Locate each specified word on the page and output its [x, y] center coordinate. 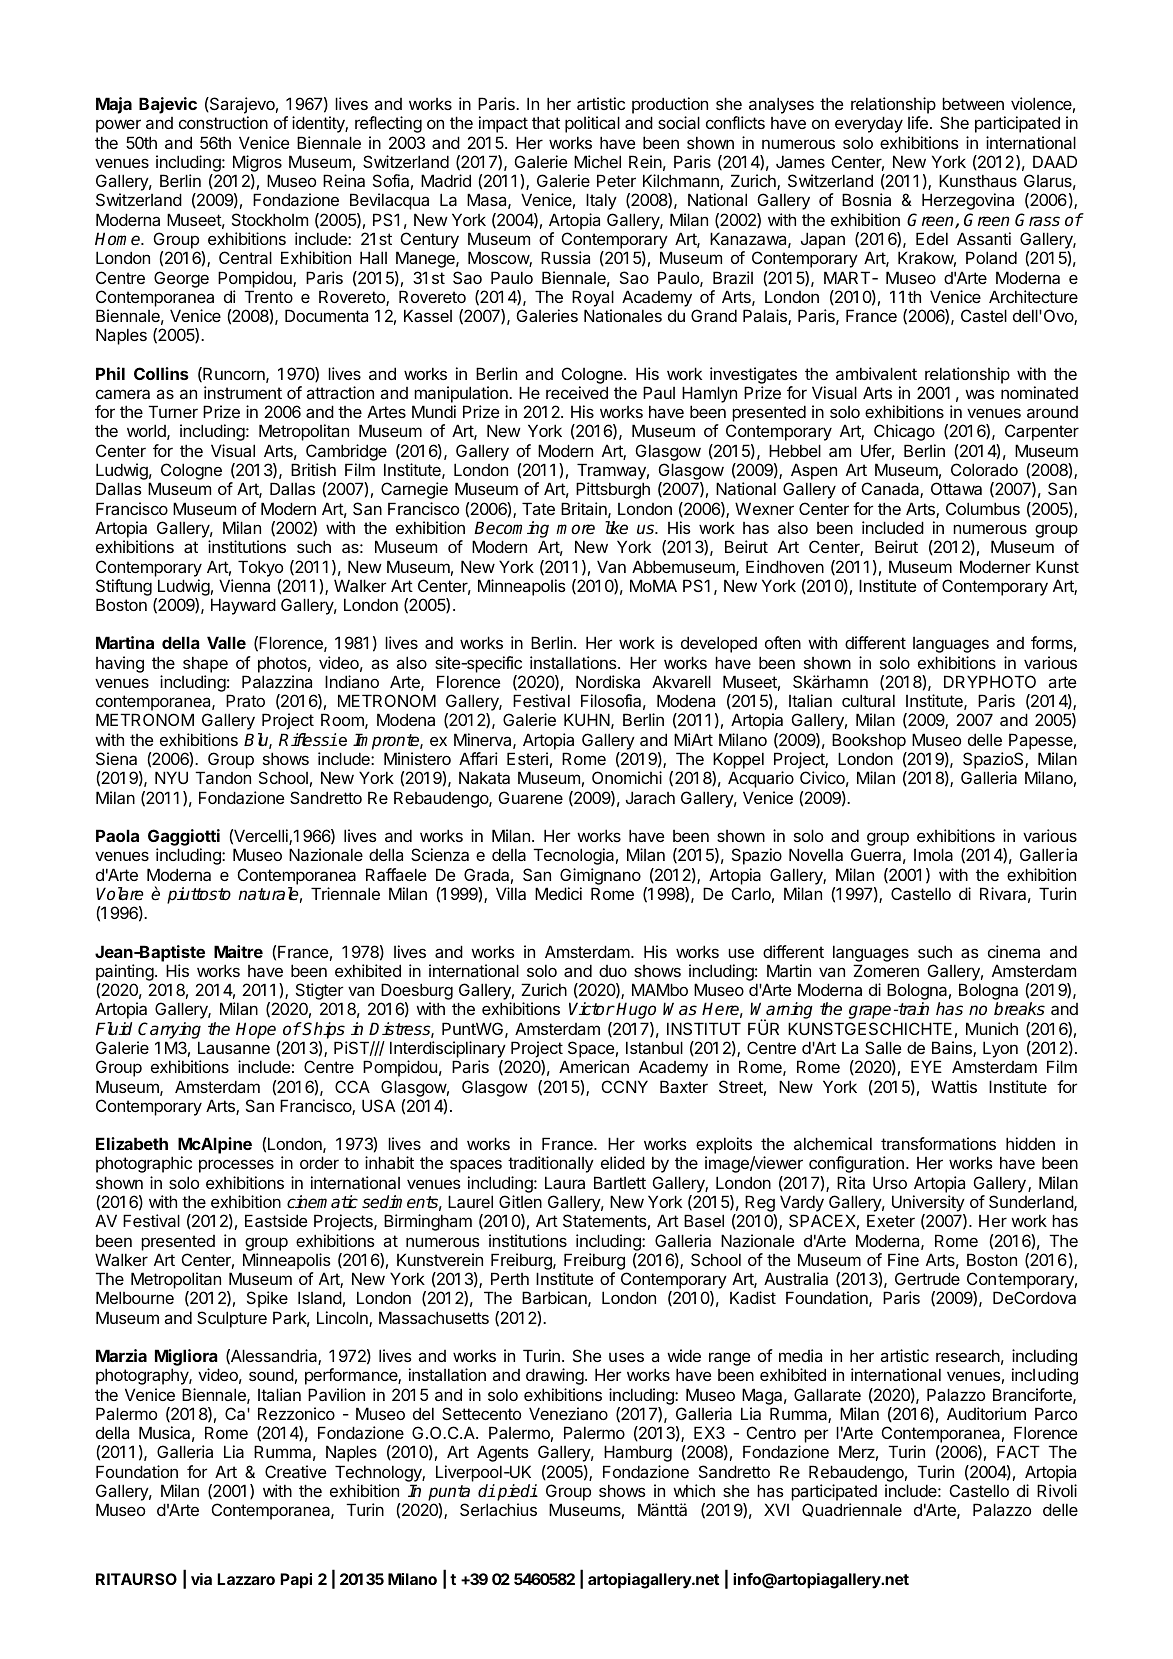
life [918, 122]
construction [223, 122]
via [201, 1579]
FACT [1018, 1451]
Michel [597, 161]
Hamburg [638, 1453]
